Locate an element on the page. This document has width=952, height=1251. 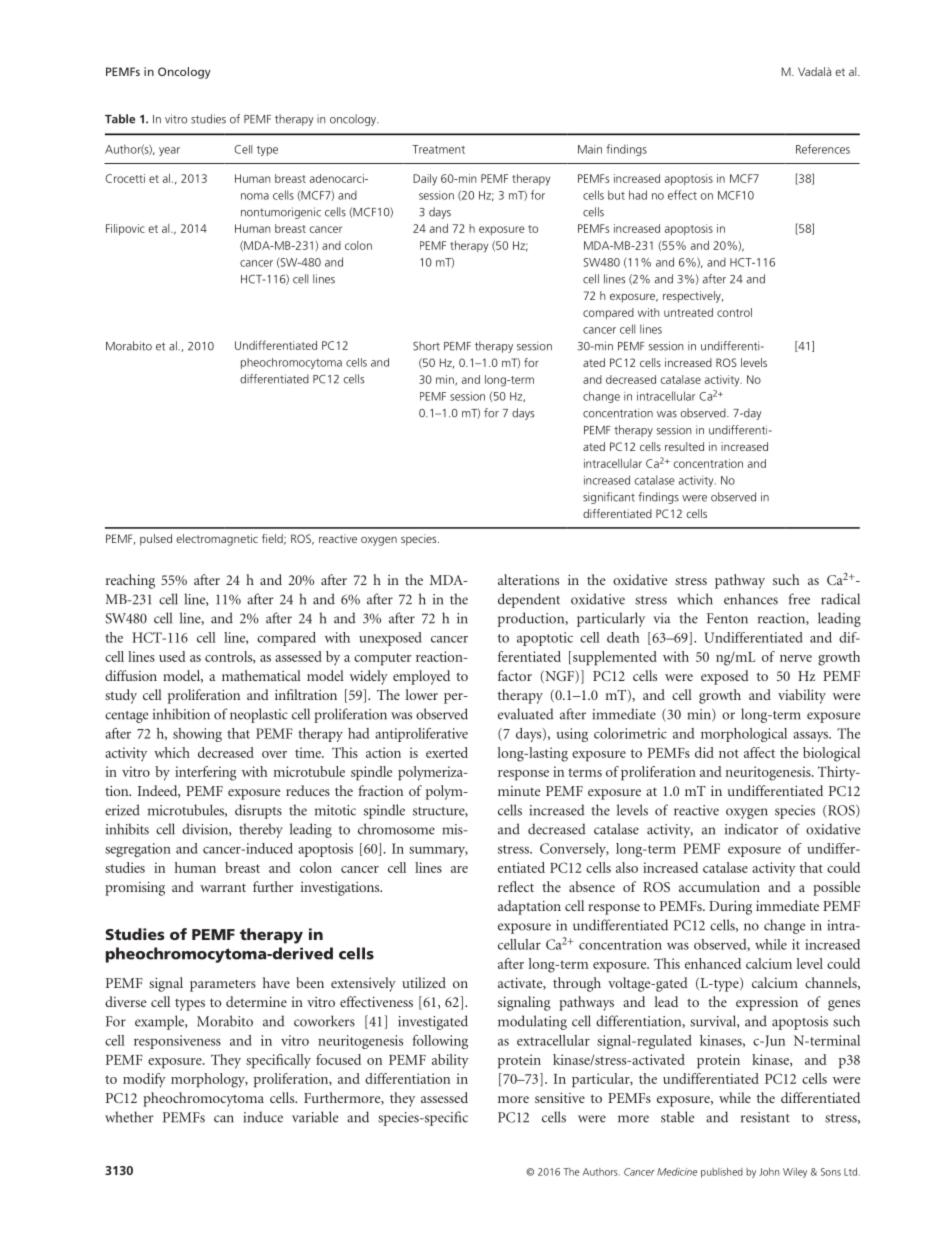
Daily is located at coordinates (425, 180).
